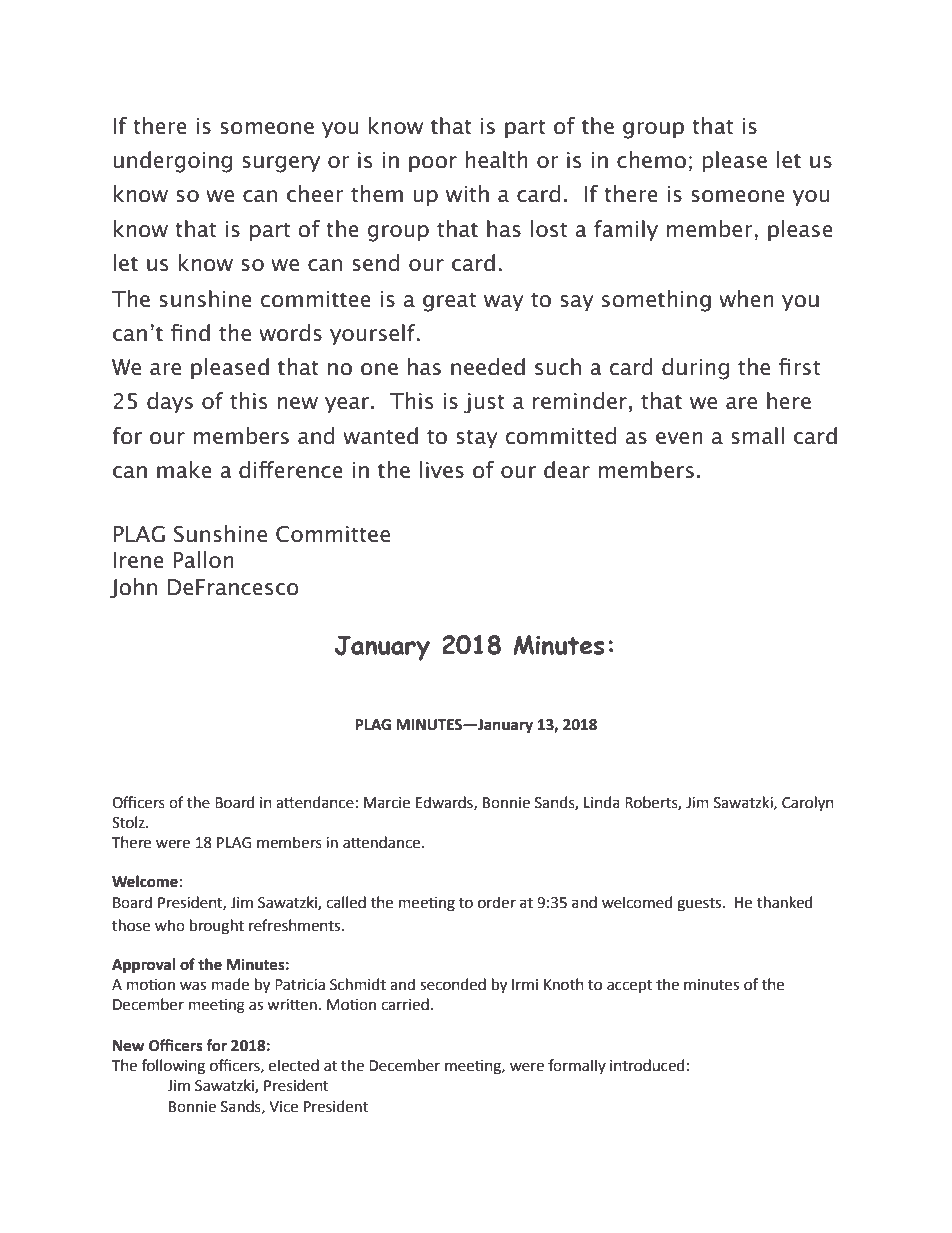  What do you see at coordinates (647, 1065) in the image?
I see `introduced` at bounding box center [647, 1065].
